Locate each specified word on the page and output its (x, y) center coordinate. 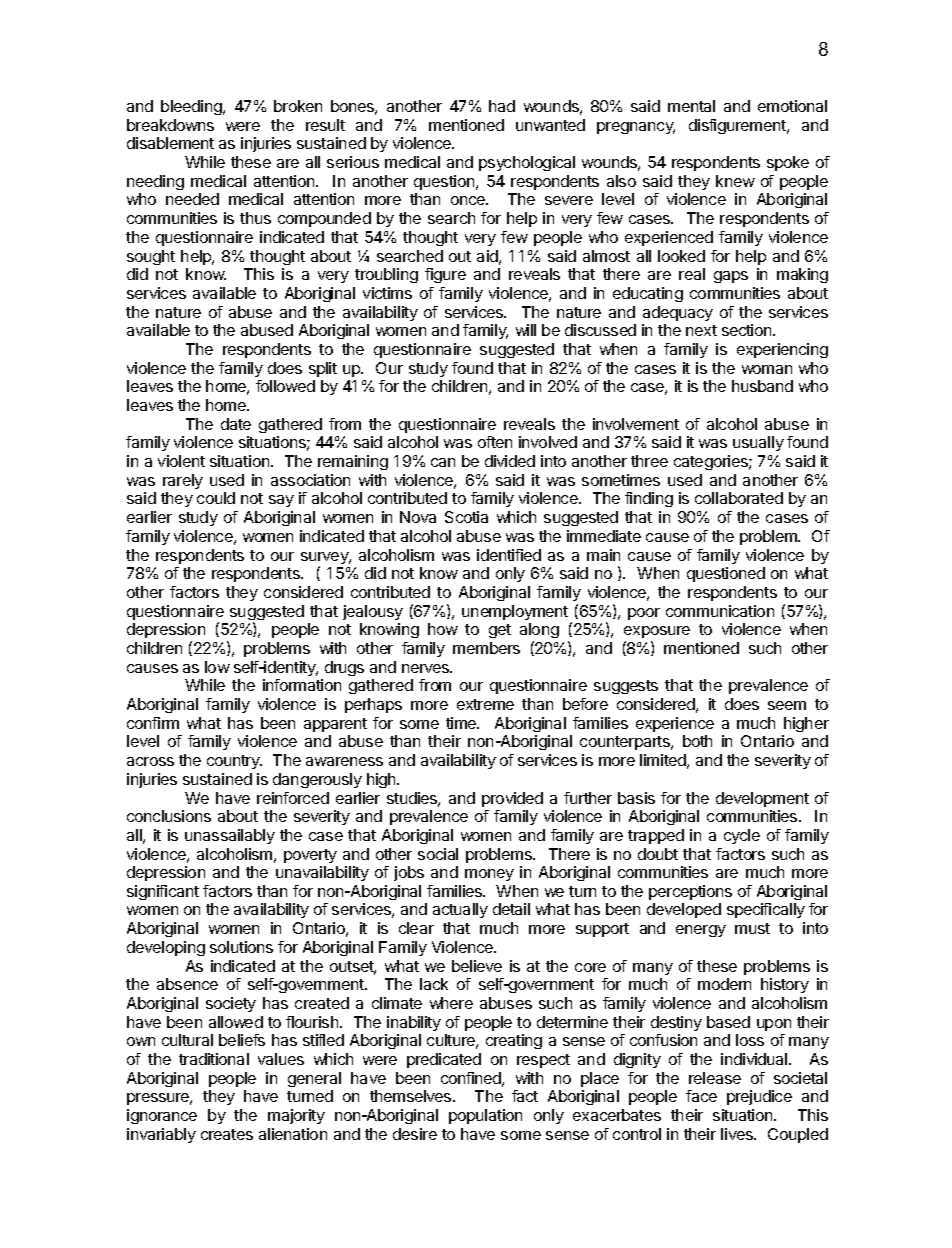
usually (758, 443)
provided (512, 799)
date (236, 424)
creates (227, 1134)
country (234, 762)
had (502, 106)
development (762, 799)
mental (691, 106)
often (495, 442)
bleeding (192, 107)
